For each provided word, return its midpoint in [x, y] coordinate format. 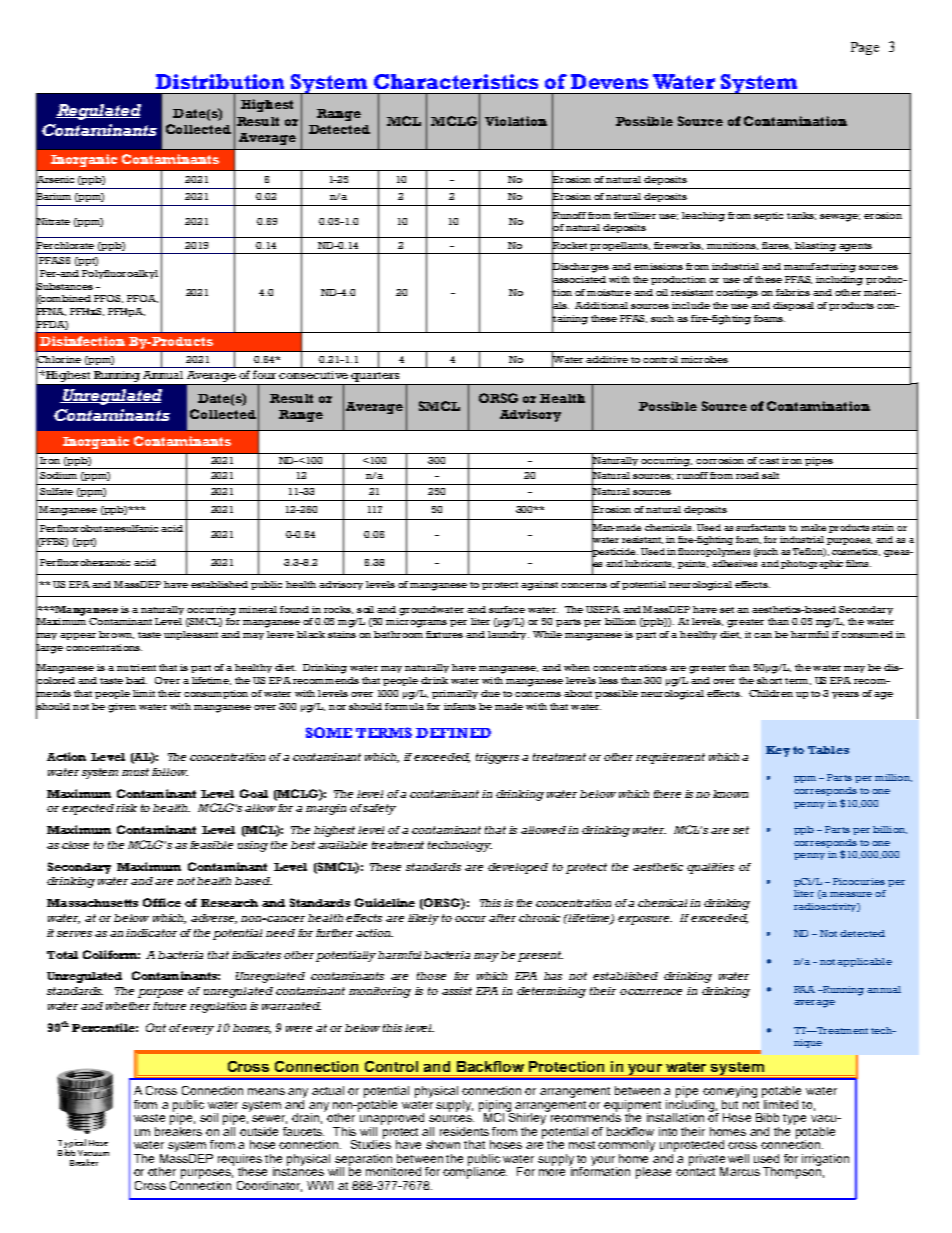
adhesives [734, 563]
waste [149, 1118]
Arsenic [55, 179]
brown [116, 635]
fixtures [444, 634]
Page [865, 48]
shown [443, 1144]
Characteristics [456, 81]
